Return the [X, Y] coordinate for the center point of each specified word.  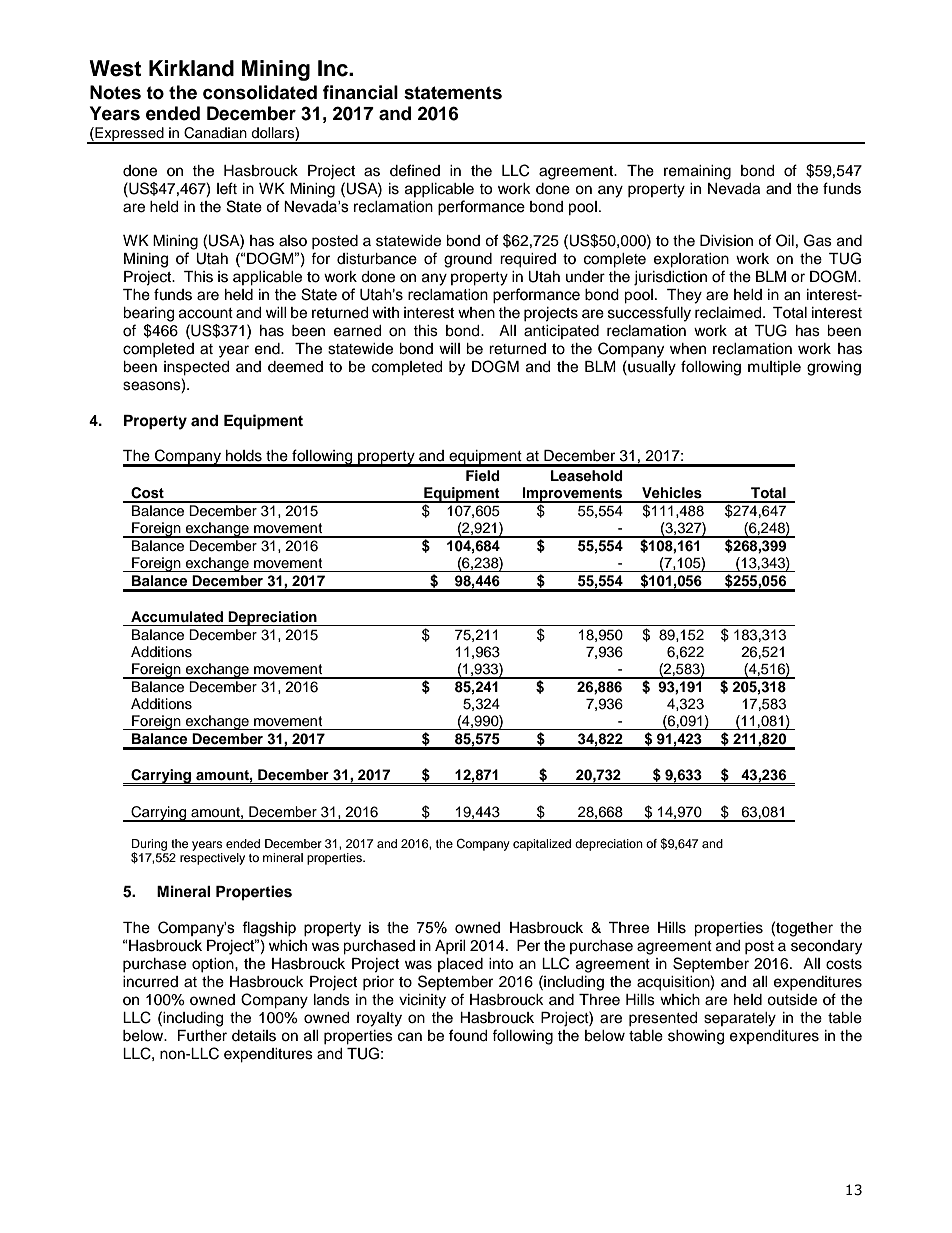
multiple [774, 368]
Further [202, 1036]
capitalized [542, 845]
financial [360, 92]
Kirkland [191, 68]
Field [483, 475]
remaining [697, 172]
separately [740, 1019]
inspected [196, 368]
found [468, 1035]
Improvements [573, 495]
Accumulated [177, 616]
